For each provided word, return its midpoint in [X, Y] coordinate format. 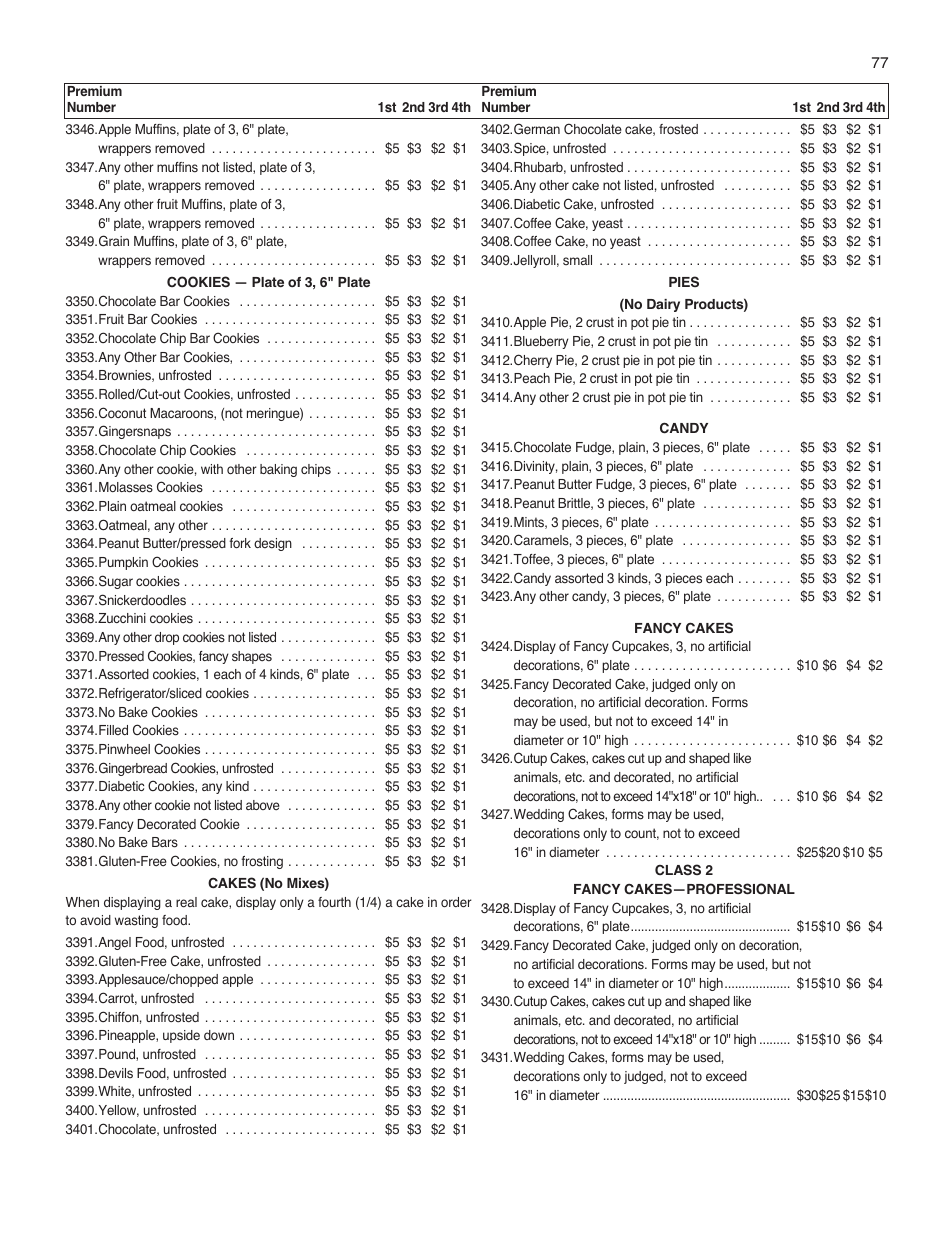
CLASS [678, 870]
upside [181, 1036]
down [219, 1035]
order [456, 902]
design [273, 544]
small [577, 260]
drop [167, 638]
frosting [262, 862]
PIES [684, 281]
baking [278, 470]
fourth [334, 902]
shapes [252, 657]
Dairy [663, 305]
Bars [165, 842]
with [212, 469]
